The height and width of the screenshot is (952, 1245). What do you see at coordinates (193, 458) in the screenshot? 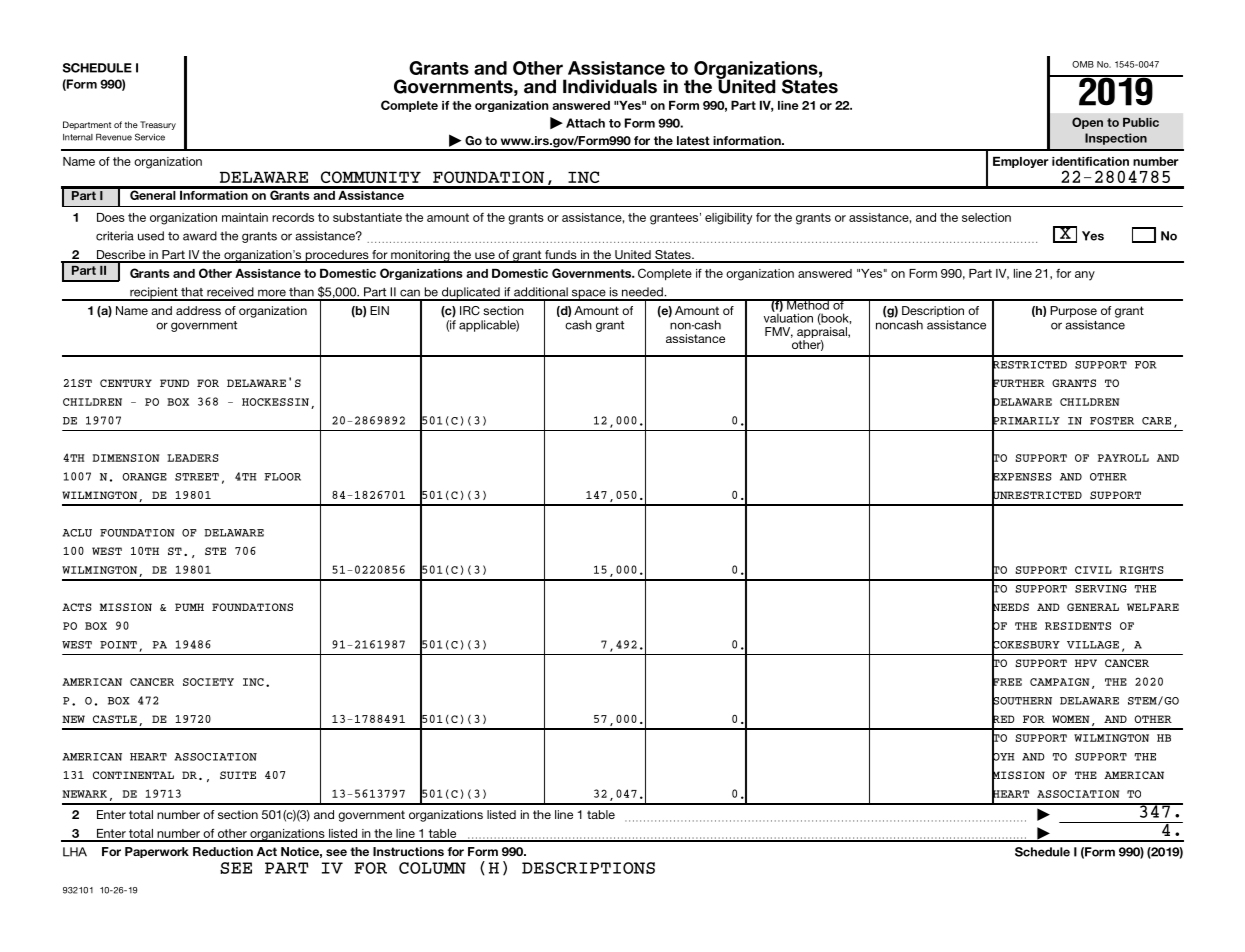
I see `LEADERS` at bounding box center [193, 458].
